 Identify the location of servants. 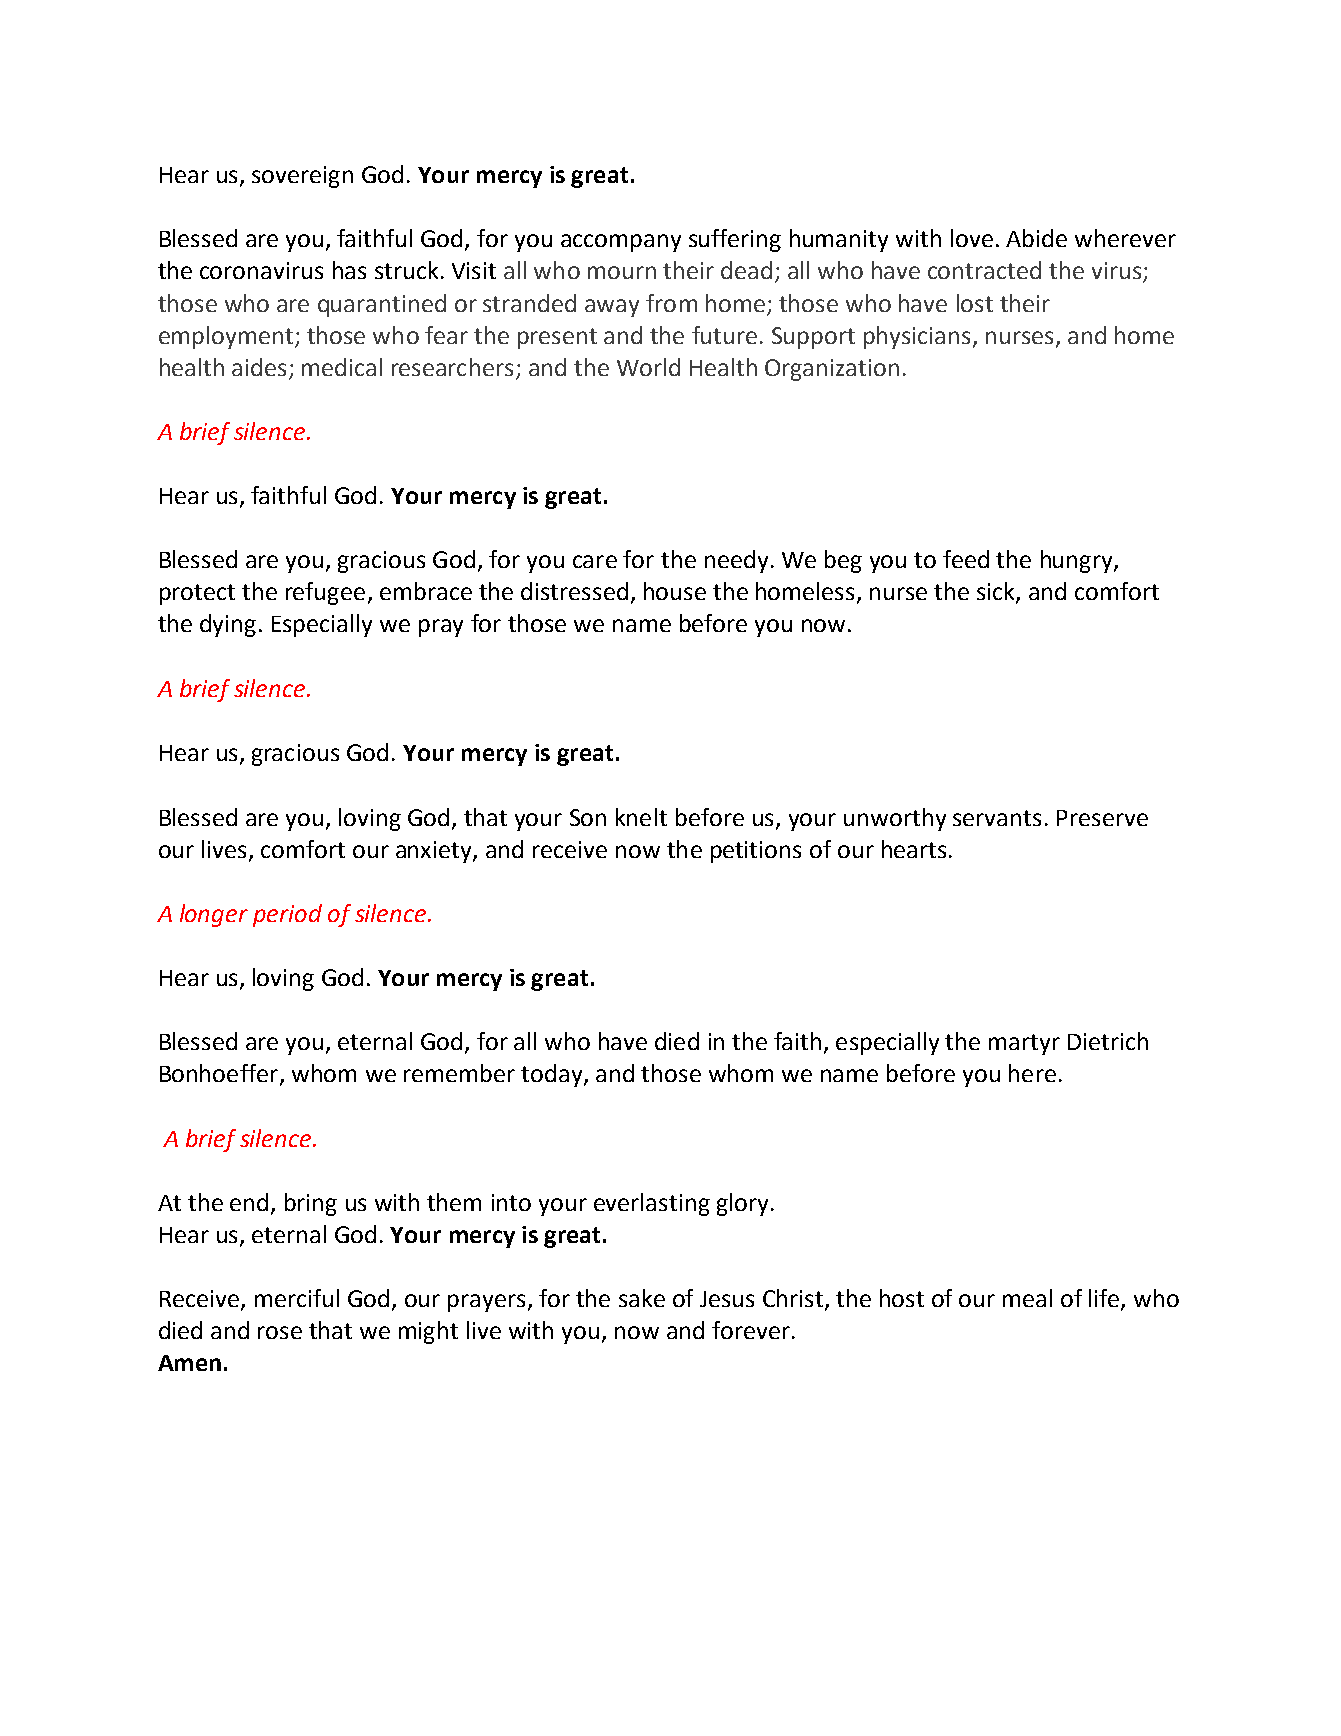
(997, 818).
